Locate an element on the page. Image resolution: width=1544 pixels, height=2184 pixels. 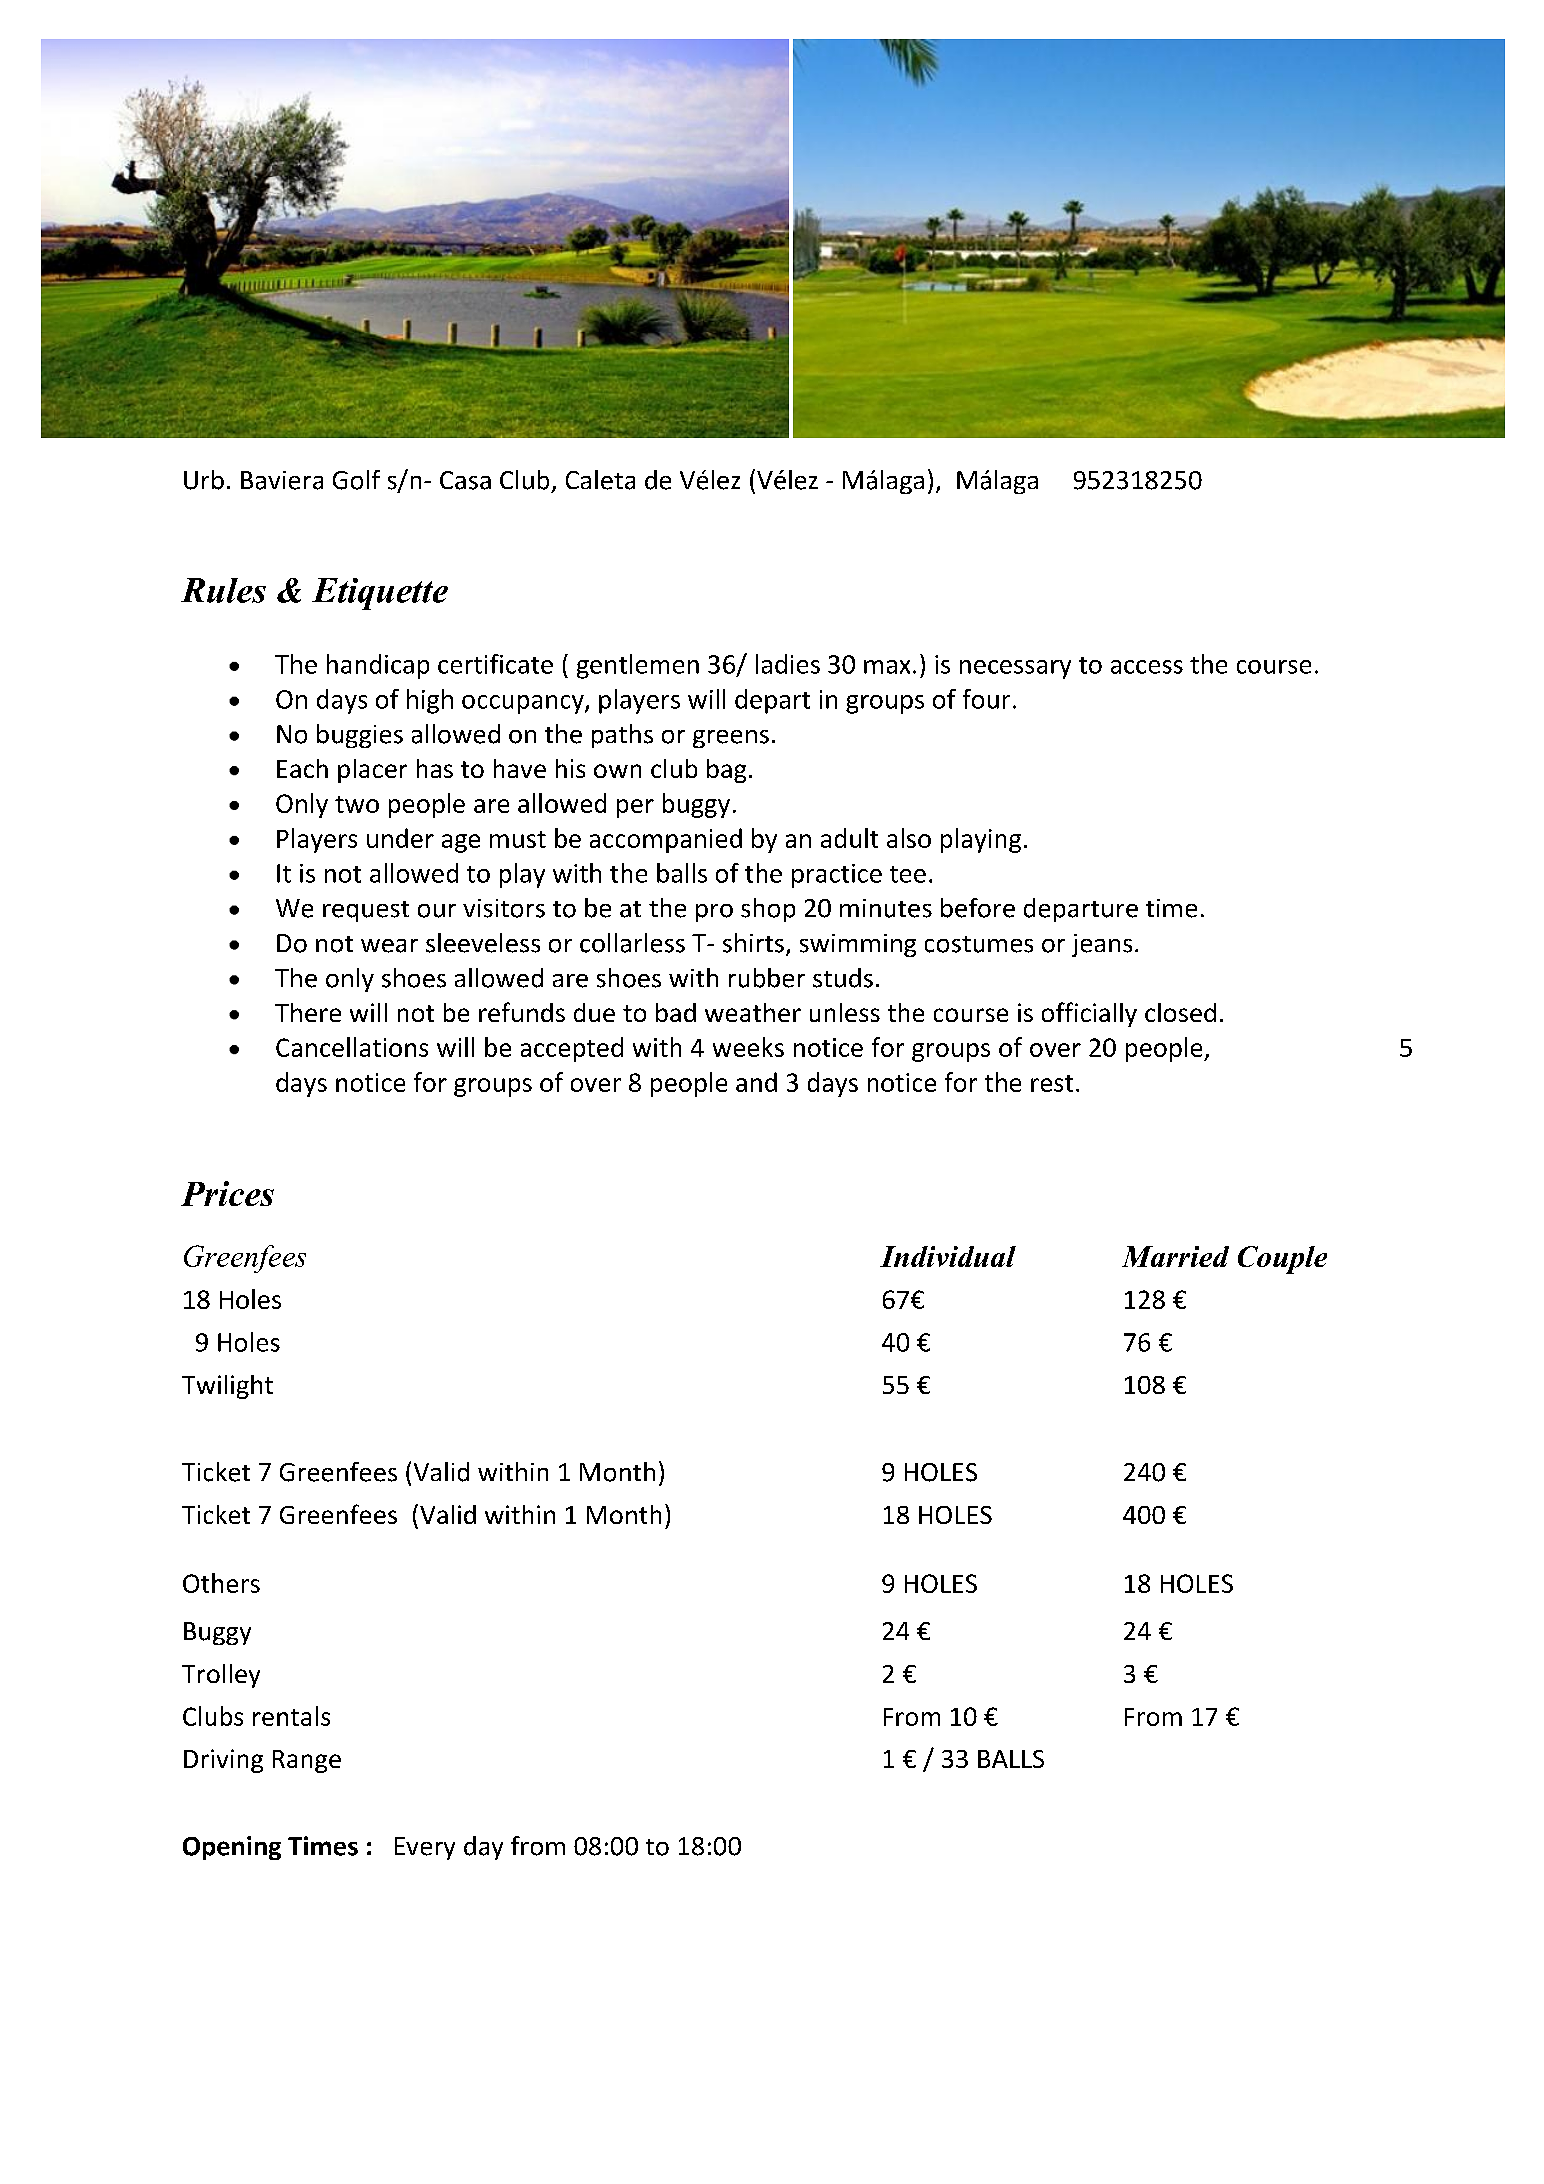
access is located at coordinates (1147, 667).
